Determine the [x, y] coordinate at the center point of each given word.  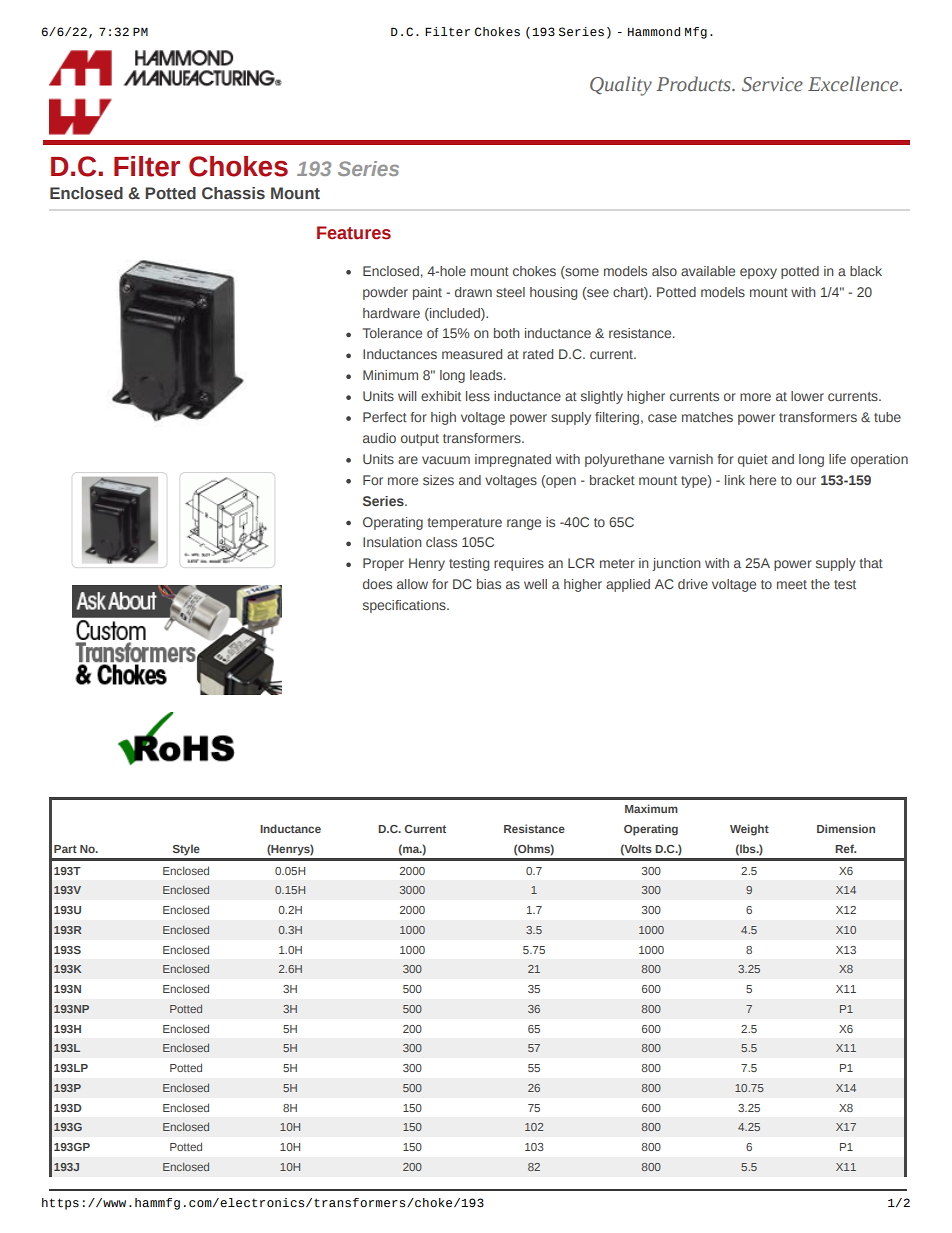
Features [354, 233]
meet [792, 584]
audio [379, 438]
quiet [753, 460]
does [377, 584]
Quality [621, 86]
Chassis [233, 193]
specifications [405, 606]
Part [65, 849]
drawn [473, 292]
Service [772, 84]
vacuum [446, 460]
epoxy [758, 273]
